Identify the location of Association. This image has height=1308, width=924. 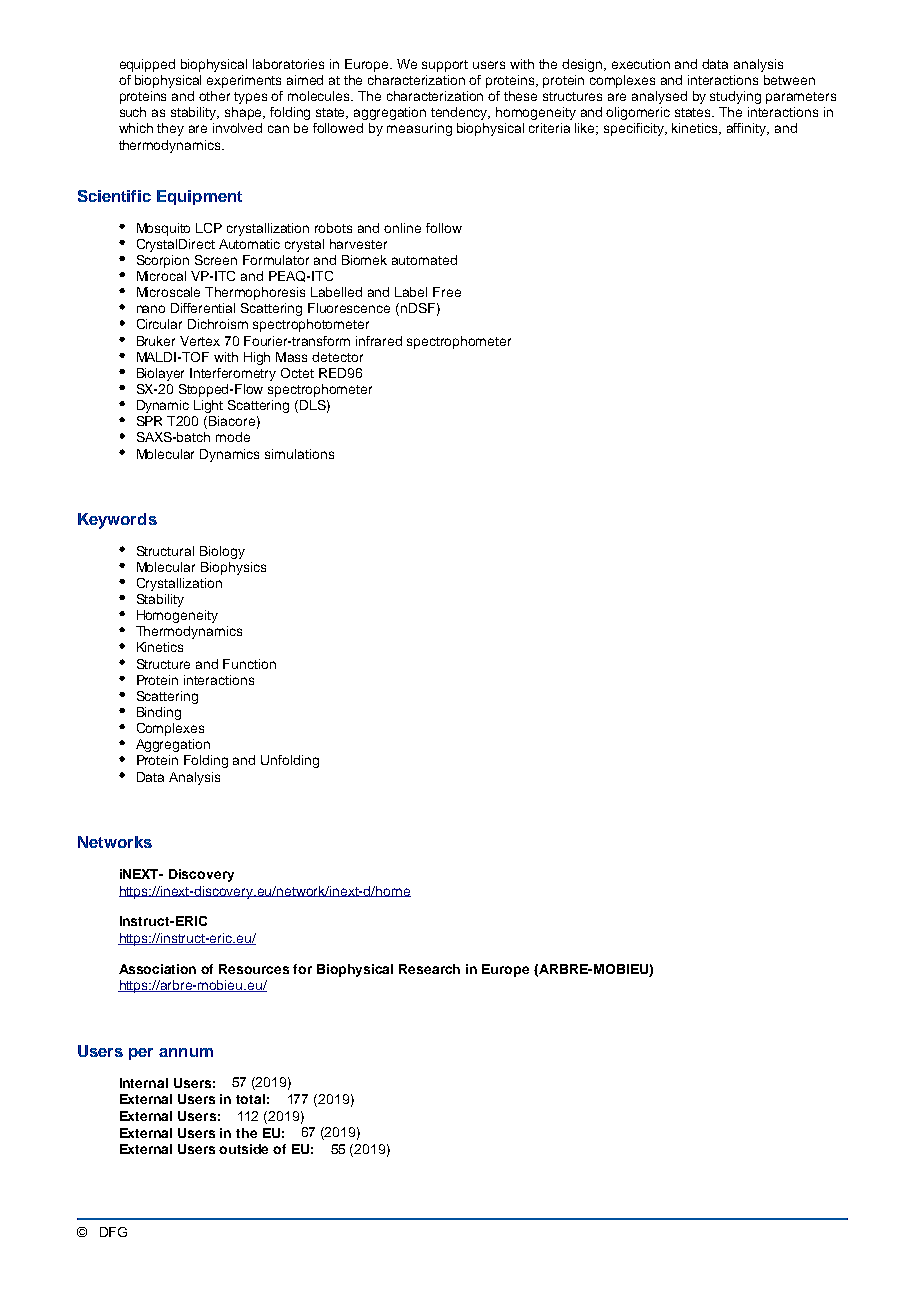
(157, 969).
